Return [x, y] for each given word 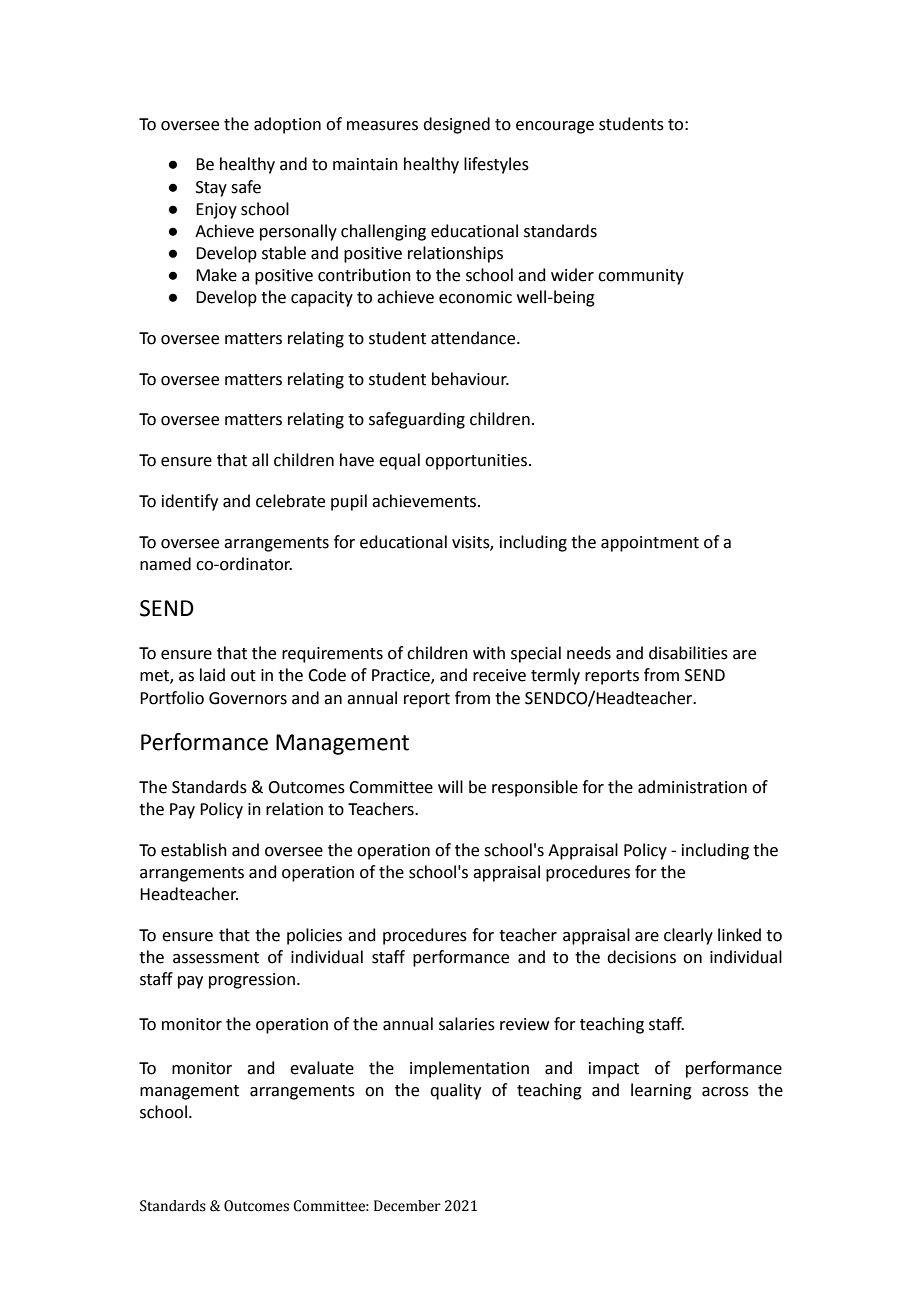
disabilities [688, 653]
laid [212, 675]
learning [661, 1091]
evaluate [322, 1068]
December [407, 1206]
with [489, 653]
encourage [555, 127]
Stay [211, 189]
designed [456, 125]
